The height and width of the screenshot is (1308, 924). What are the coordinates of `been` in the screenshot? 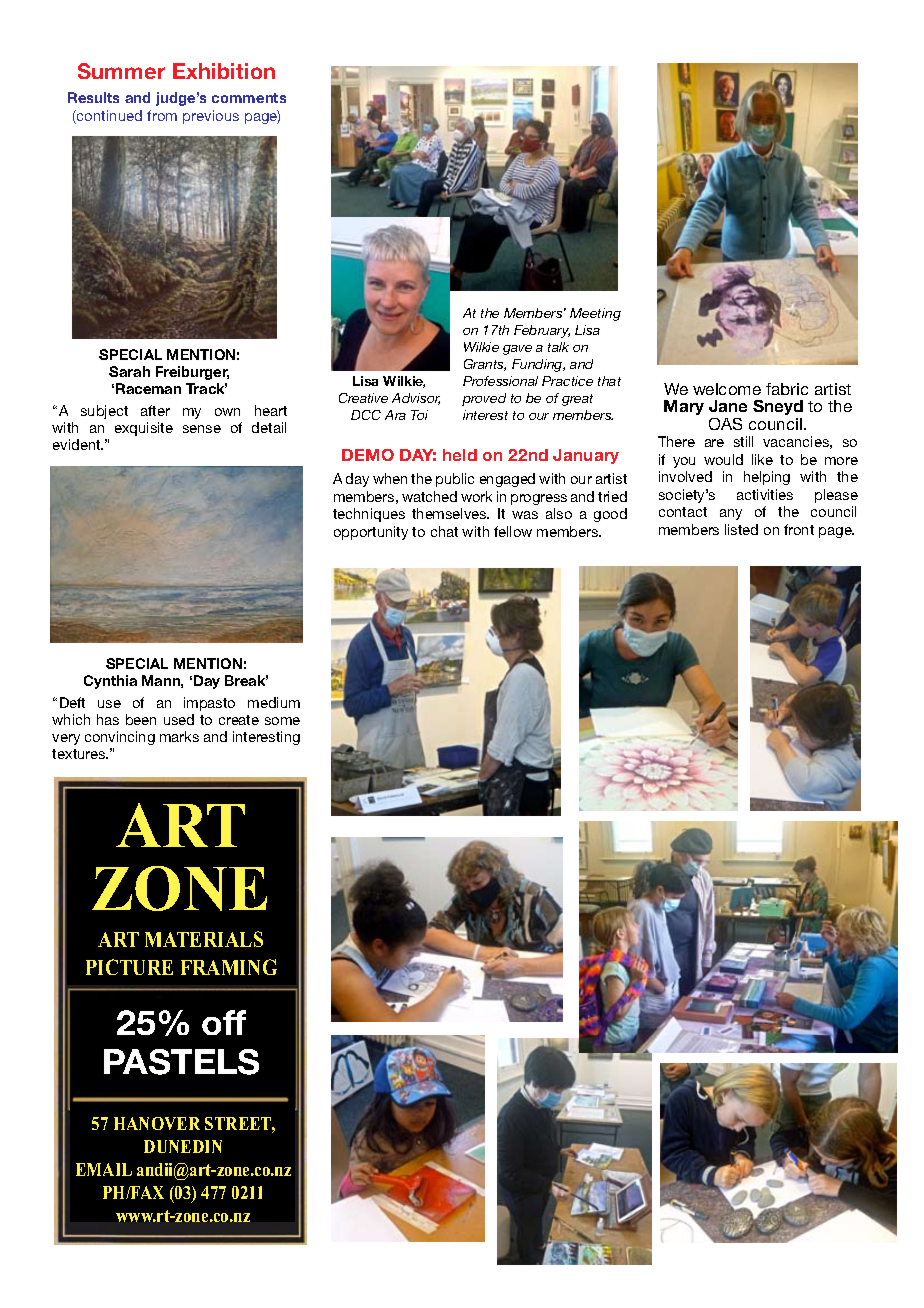 It's located at (141, 719).
